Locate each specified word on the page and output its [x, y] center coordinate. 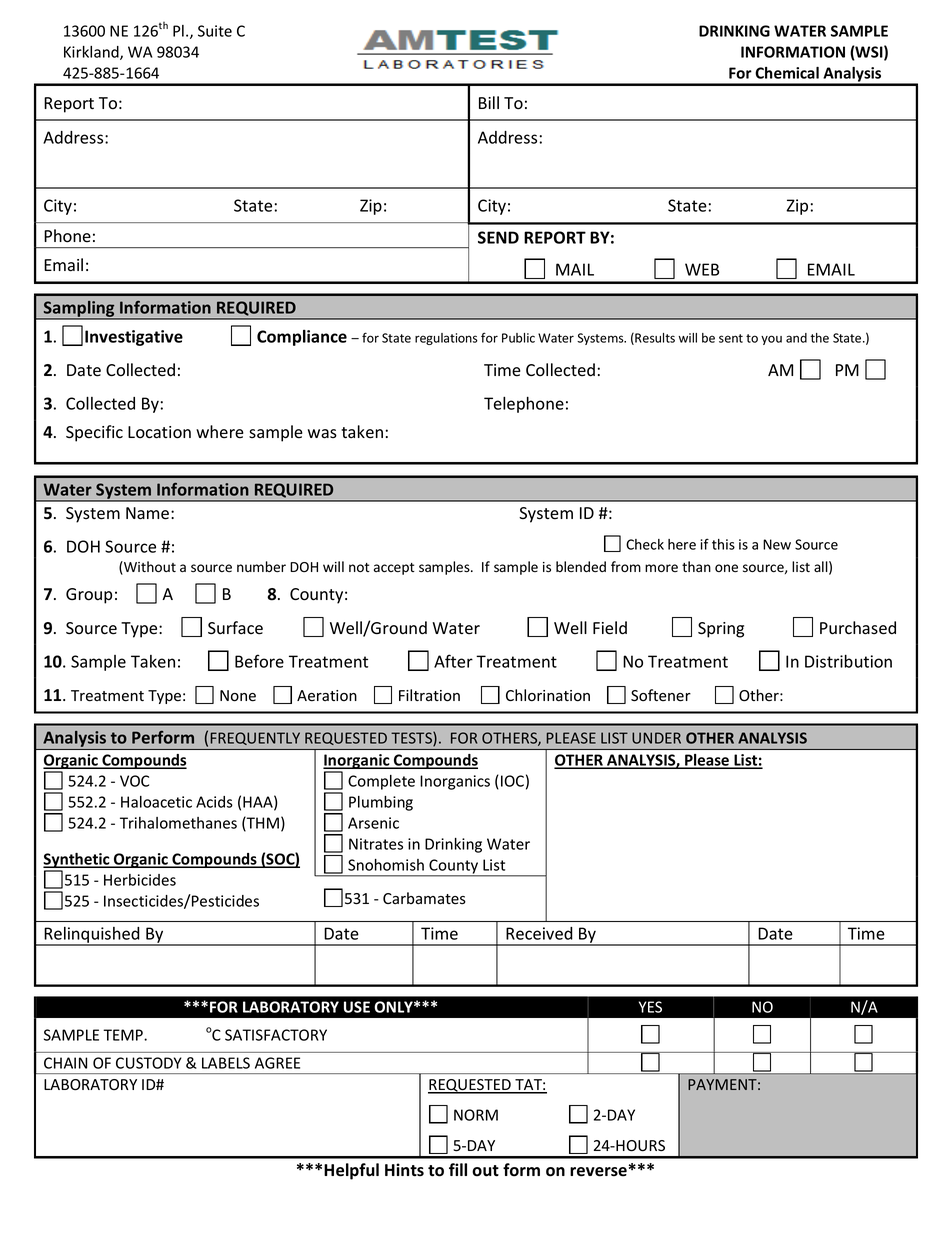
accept [394, 569]
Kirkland [92, 53]
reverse [598, 1172]
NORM [476, 1115]
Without [149, 568]
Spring [721, 630]
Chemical [787, 73]
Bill [489, 102]
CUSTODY [149, 1063]
